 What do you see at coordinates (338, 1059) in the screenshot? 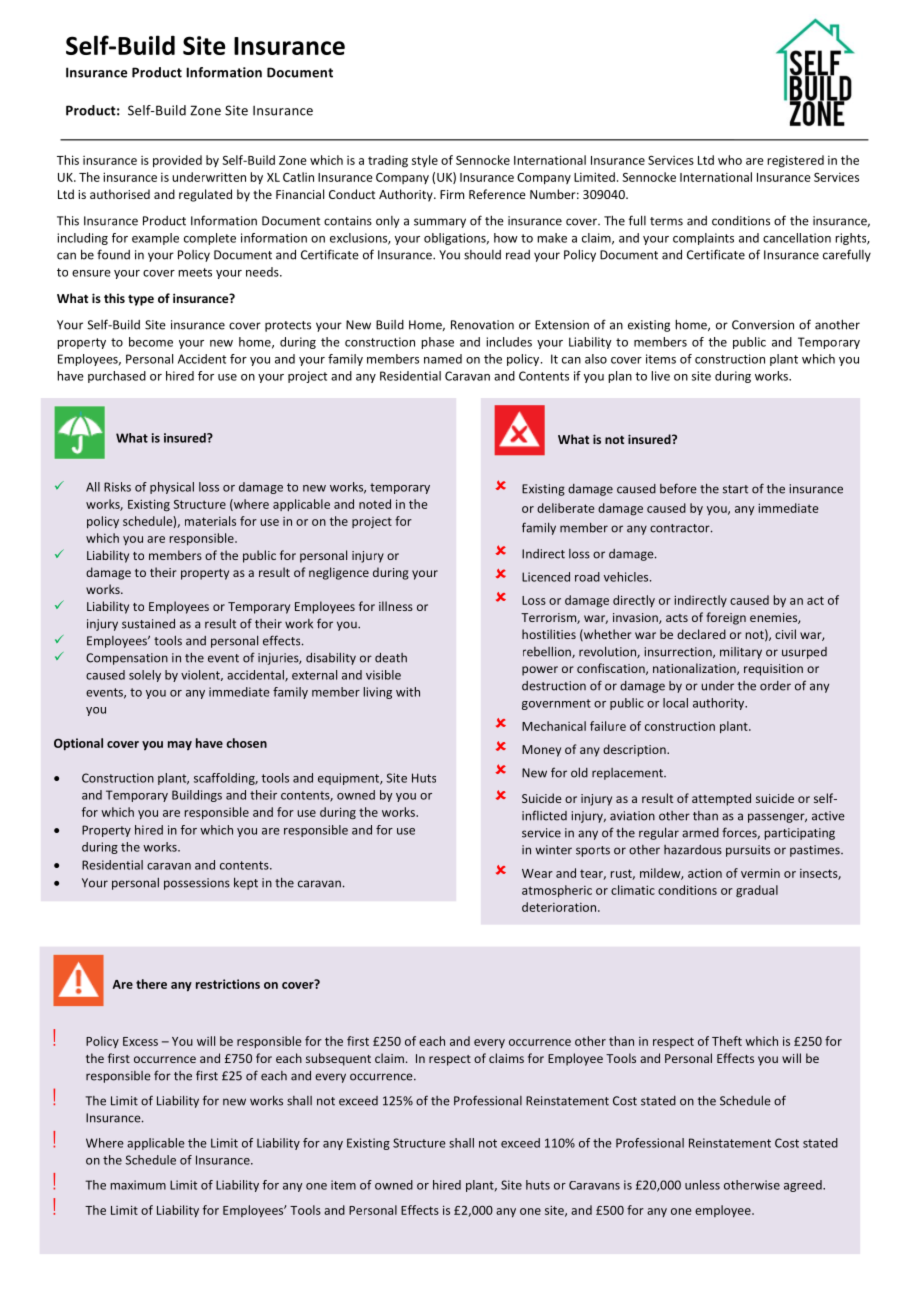
I see `subsequent` at bounding box center [338, 1059].
